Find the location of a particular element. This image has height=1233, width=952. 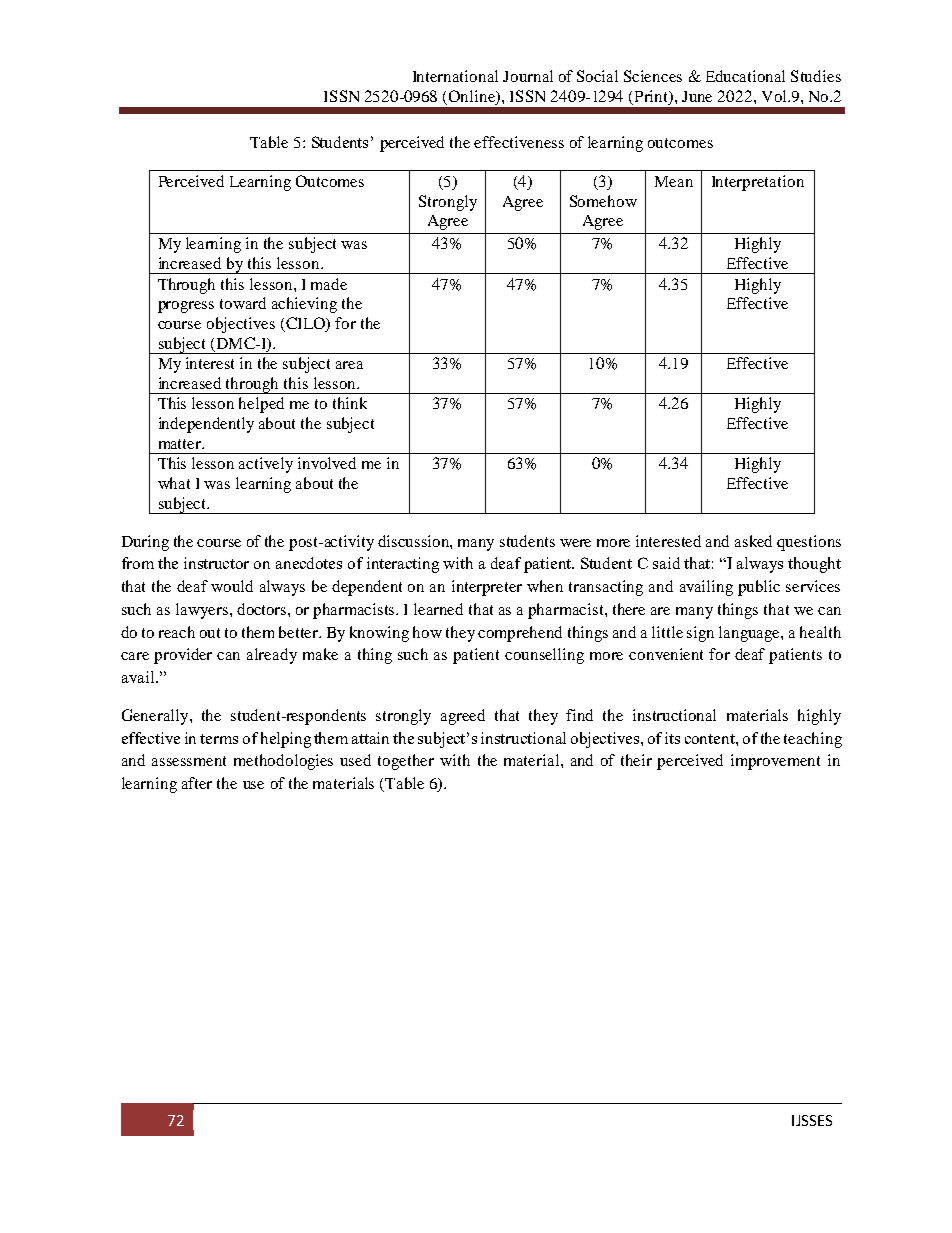

International is located at coordinates (455, 76).
